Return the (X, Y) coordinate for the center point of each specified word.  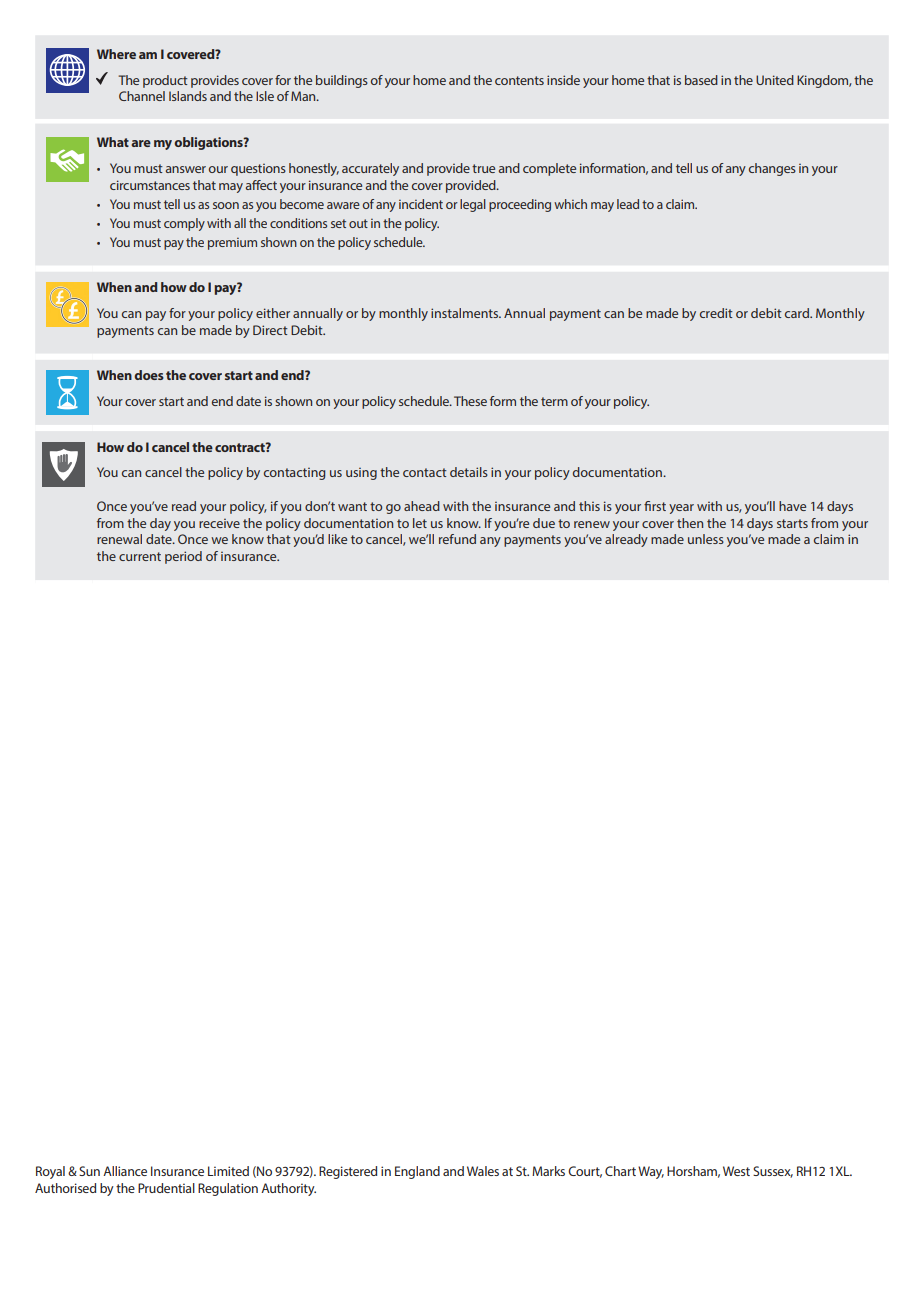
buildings (342, 81)
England (417, 1172)
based (701, 80)
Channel (142, 96)
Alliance (125, 1171)
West (736, 1171)
